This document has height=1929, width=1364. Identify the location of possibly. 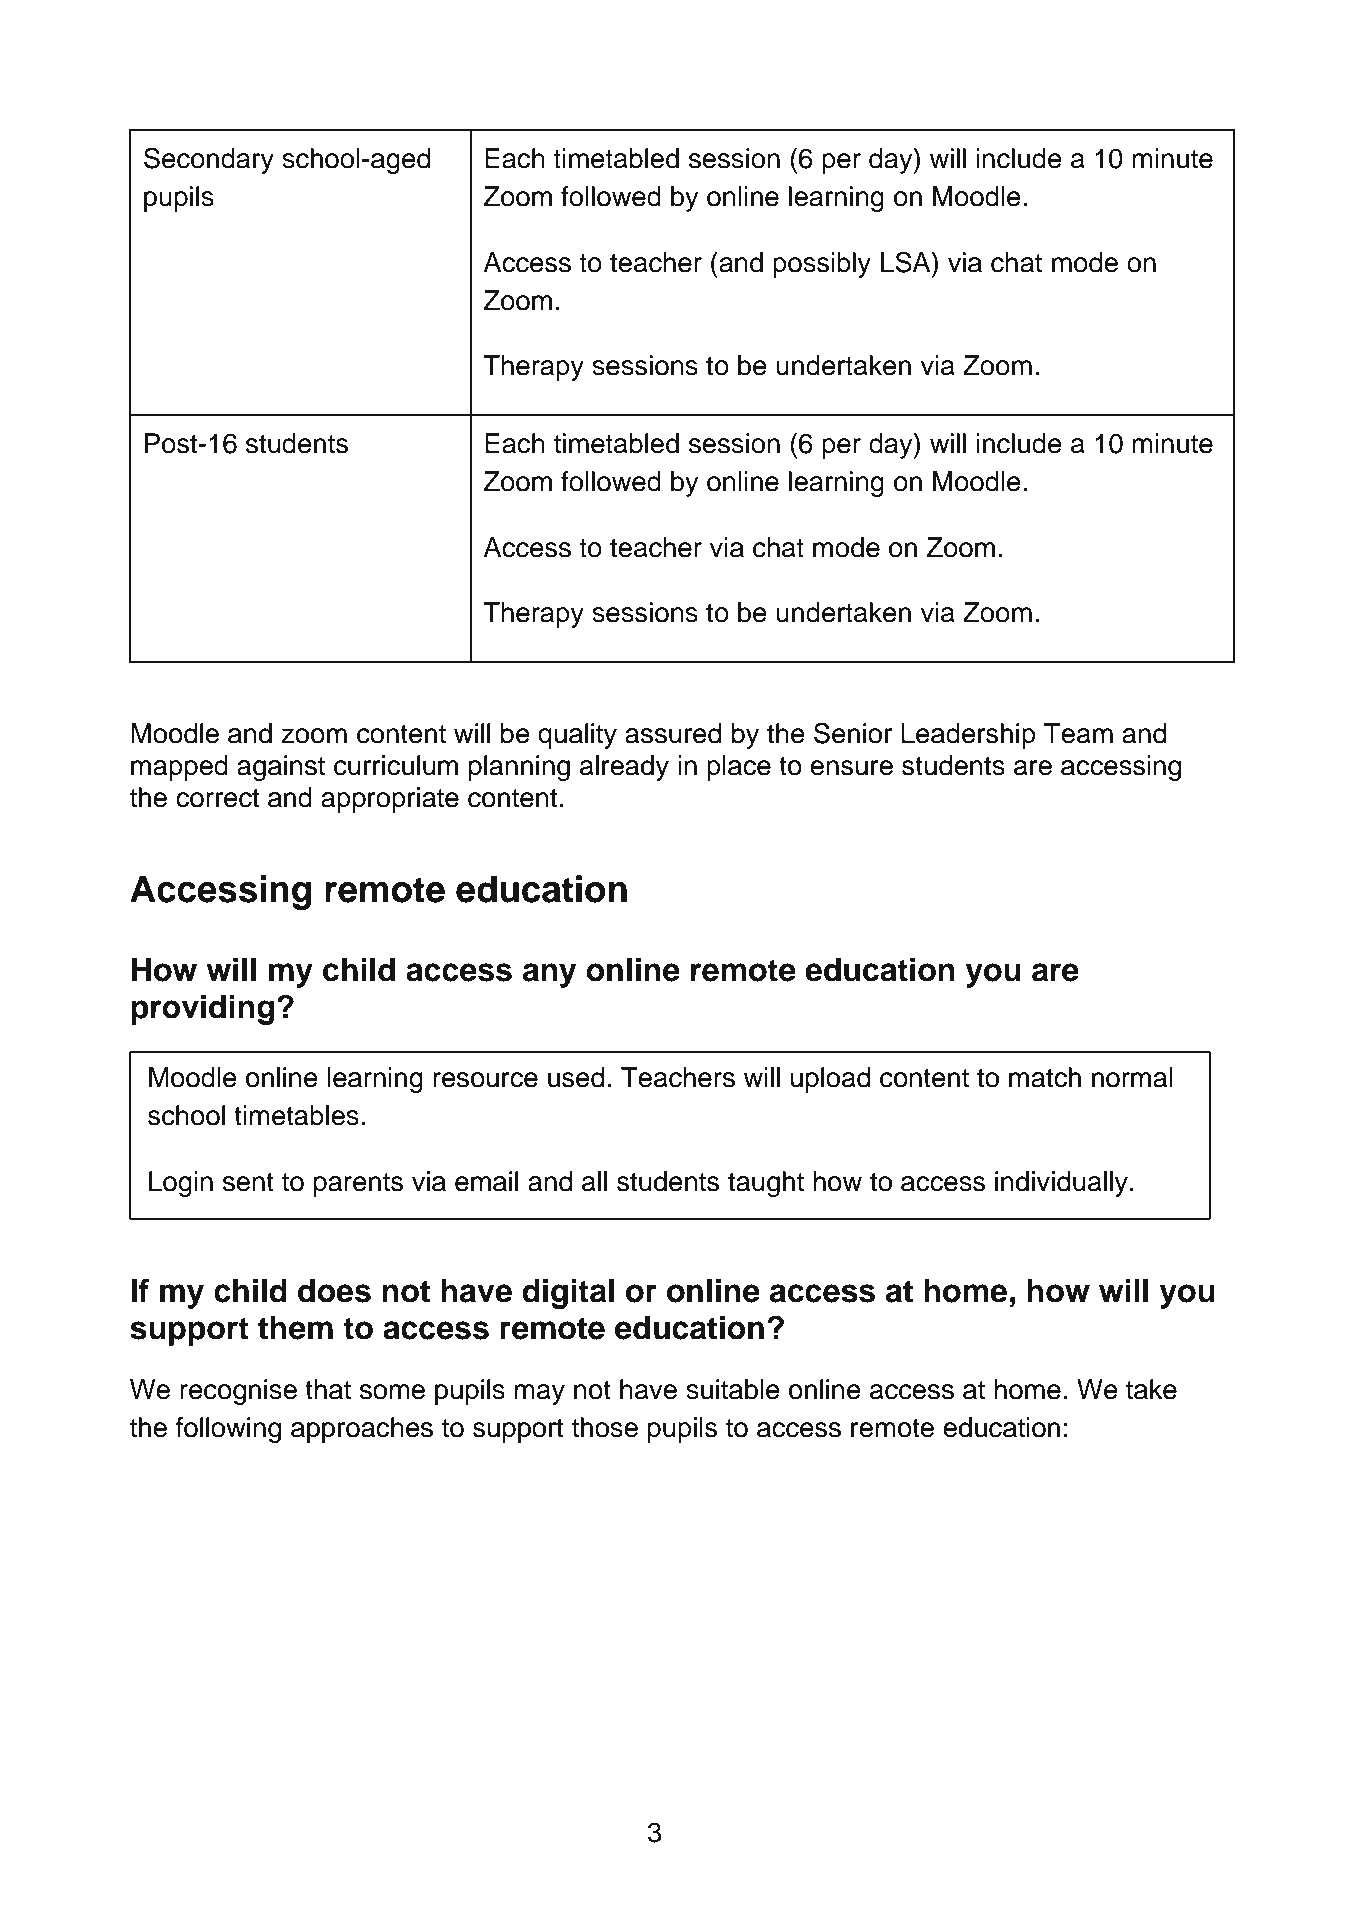
(822, 265).
